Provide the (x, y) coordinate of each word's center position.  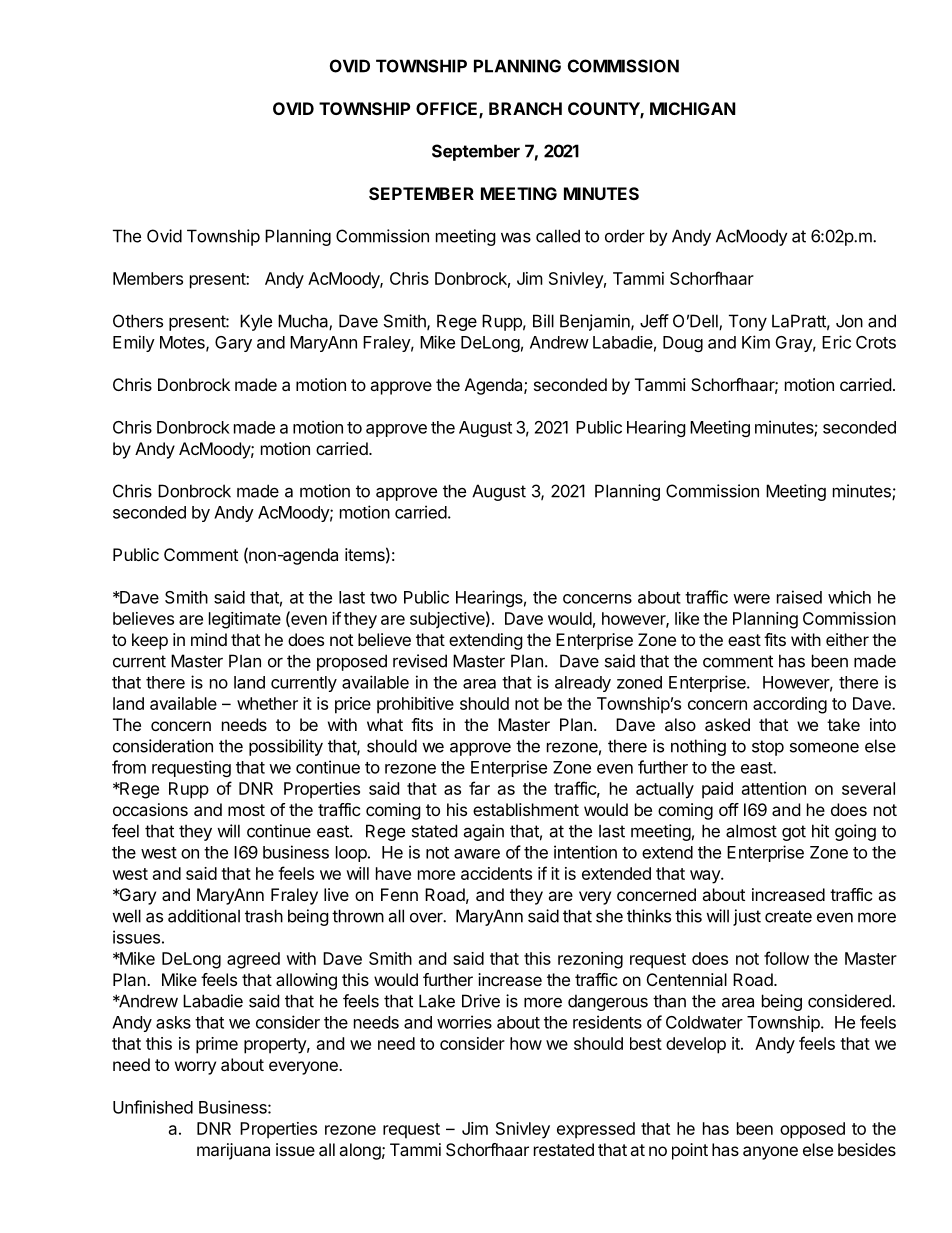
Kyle (256, 322)
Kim (756, 342)
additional (204, 916)
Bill (543, 321)
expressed (596, 1130)
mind (209, 639)
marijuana (233, 1151)
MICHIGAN (693, 108)
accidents (496, 873)
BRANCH (525, 108)
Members (148, 278)
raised (799, 597)
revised (420, 661)
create (788, 916)
